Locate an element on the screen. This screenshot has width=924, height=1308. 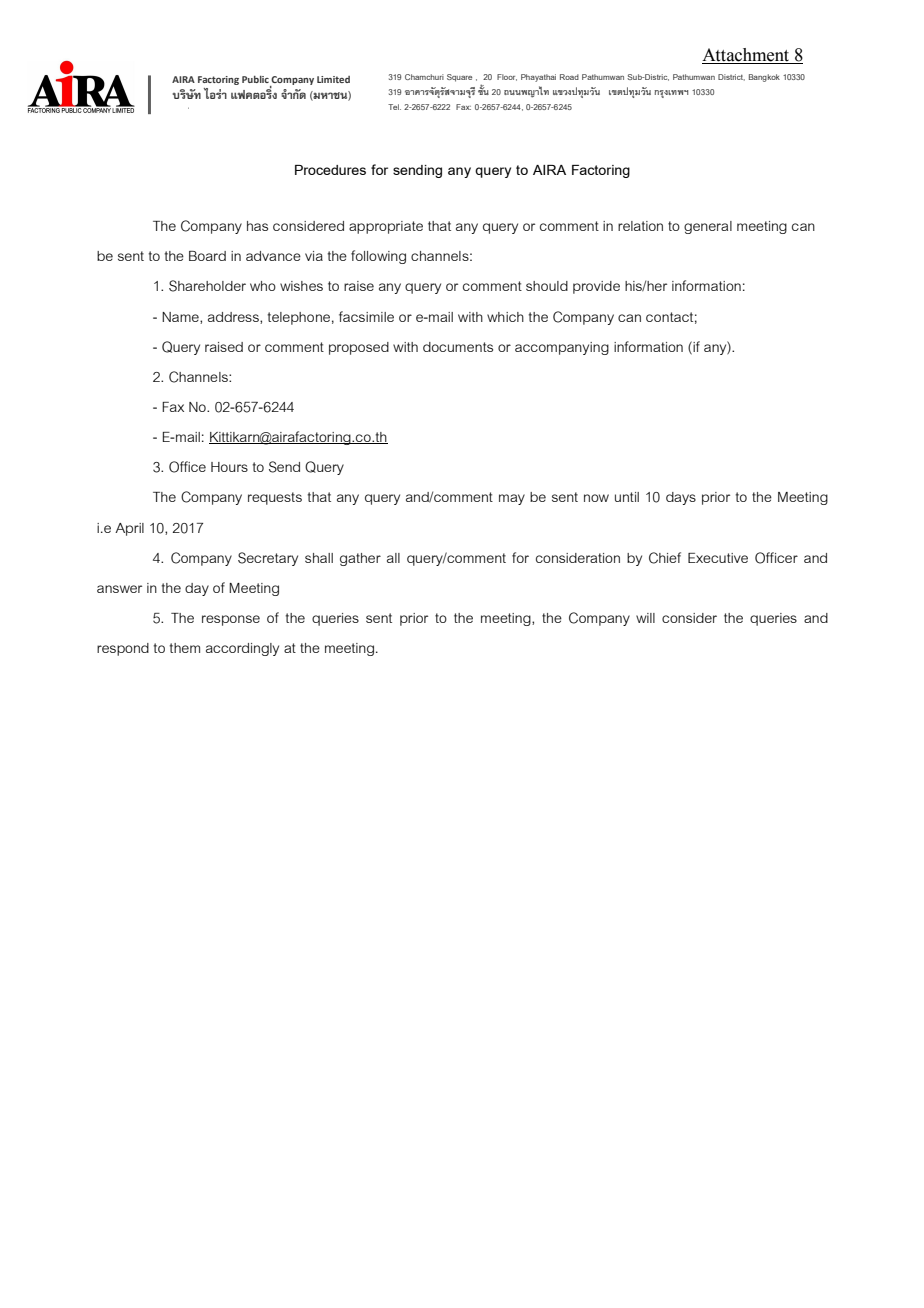
Name is located at coordinates (181, 318).
